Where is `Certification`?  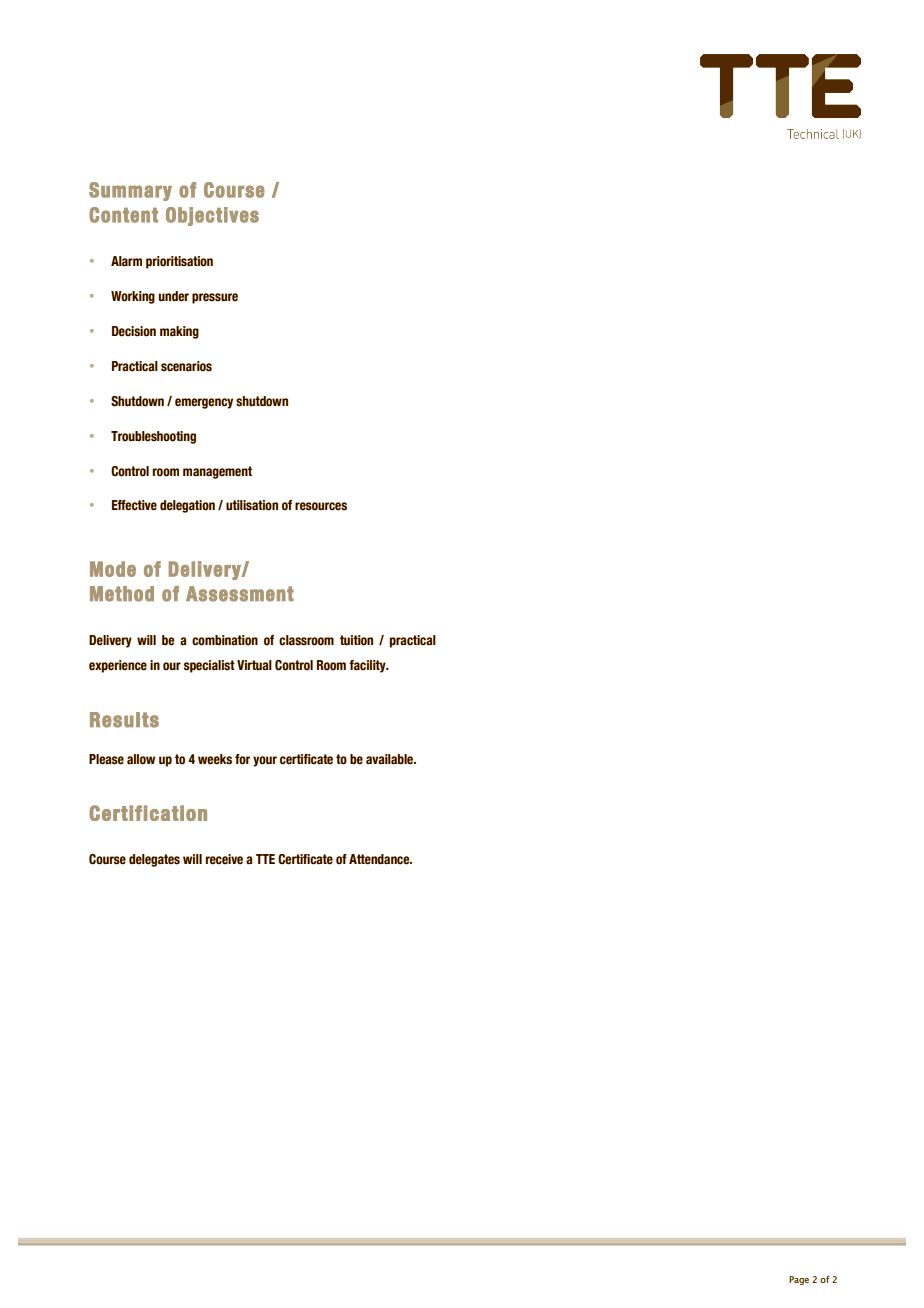 Certification is located at coordinates (148, 813).
